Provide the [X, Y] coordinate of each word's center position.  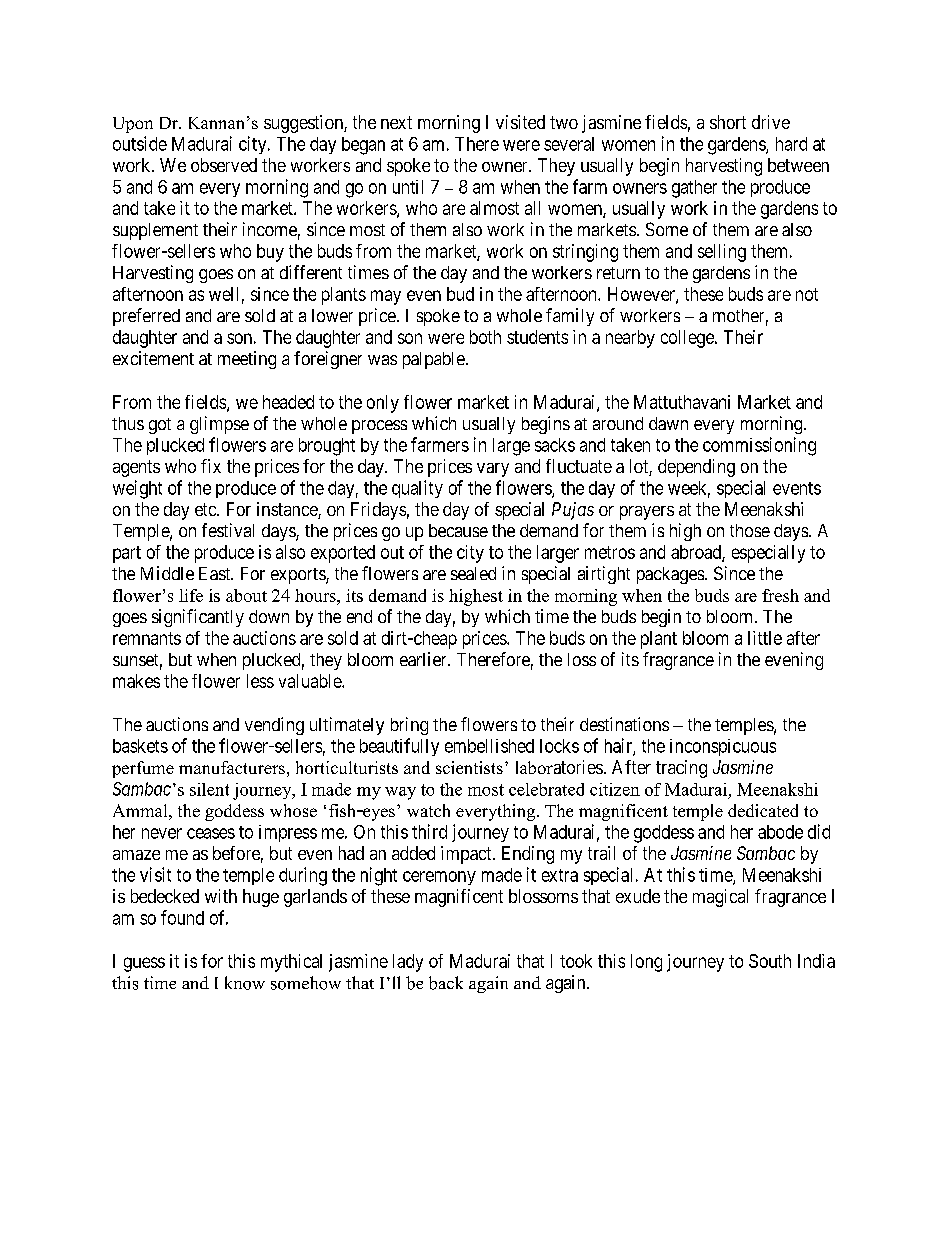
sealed [473, 573]
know [245, 983]
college [688, 339]
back [446, 983]
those [750, 530]
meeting [247, 360]
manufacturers [232, 767]
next [396, 122]
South [770, 961]
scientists [469, 767]
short [728, 122]
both [485, 337]
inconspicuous [723, 747]
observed [224, 165]
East [216, 573]
